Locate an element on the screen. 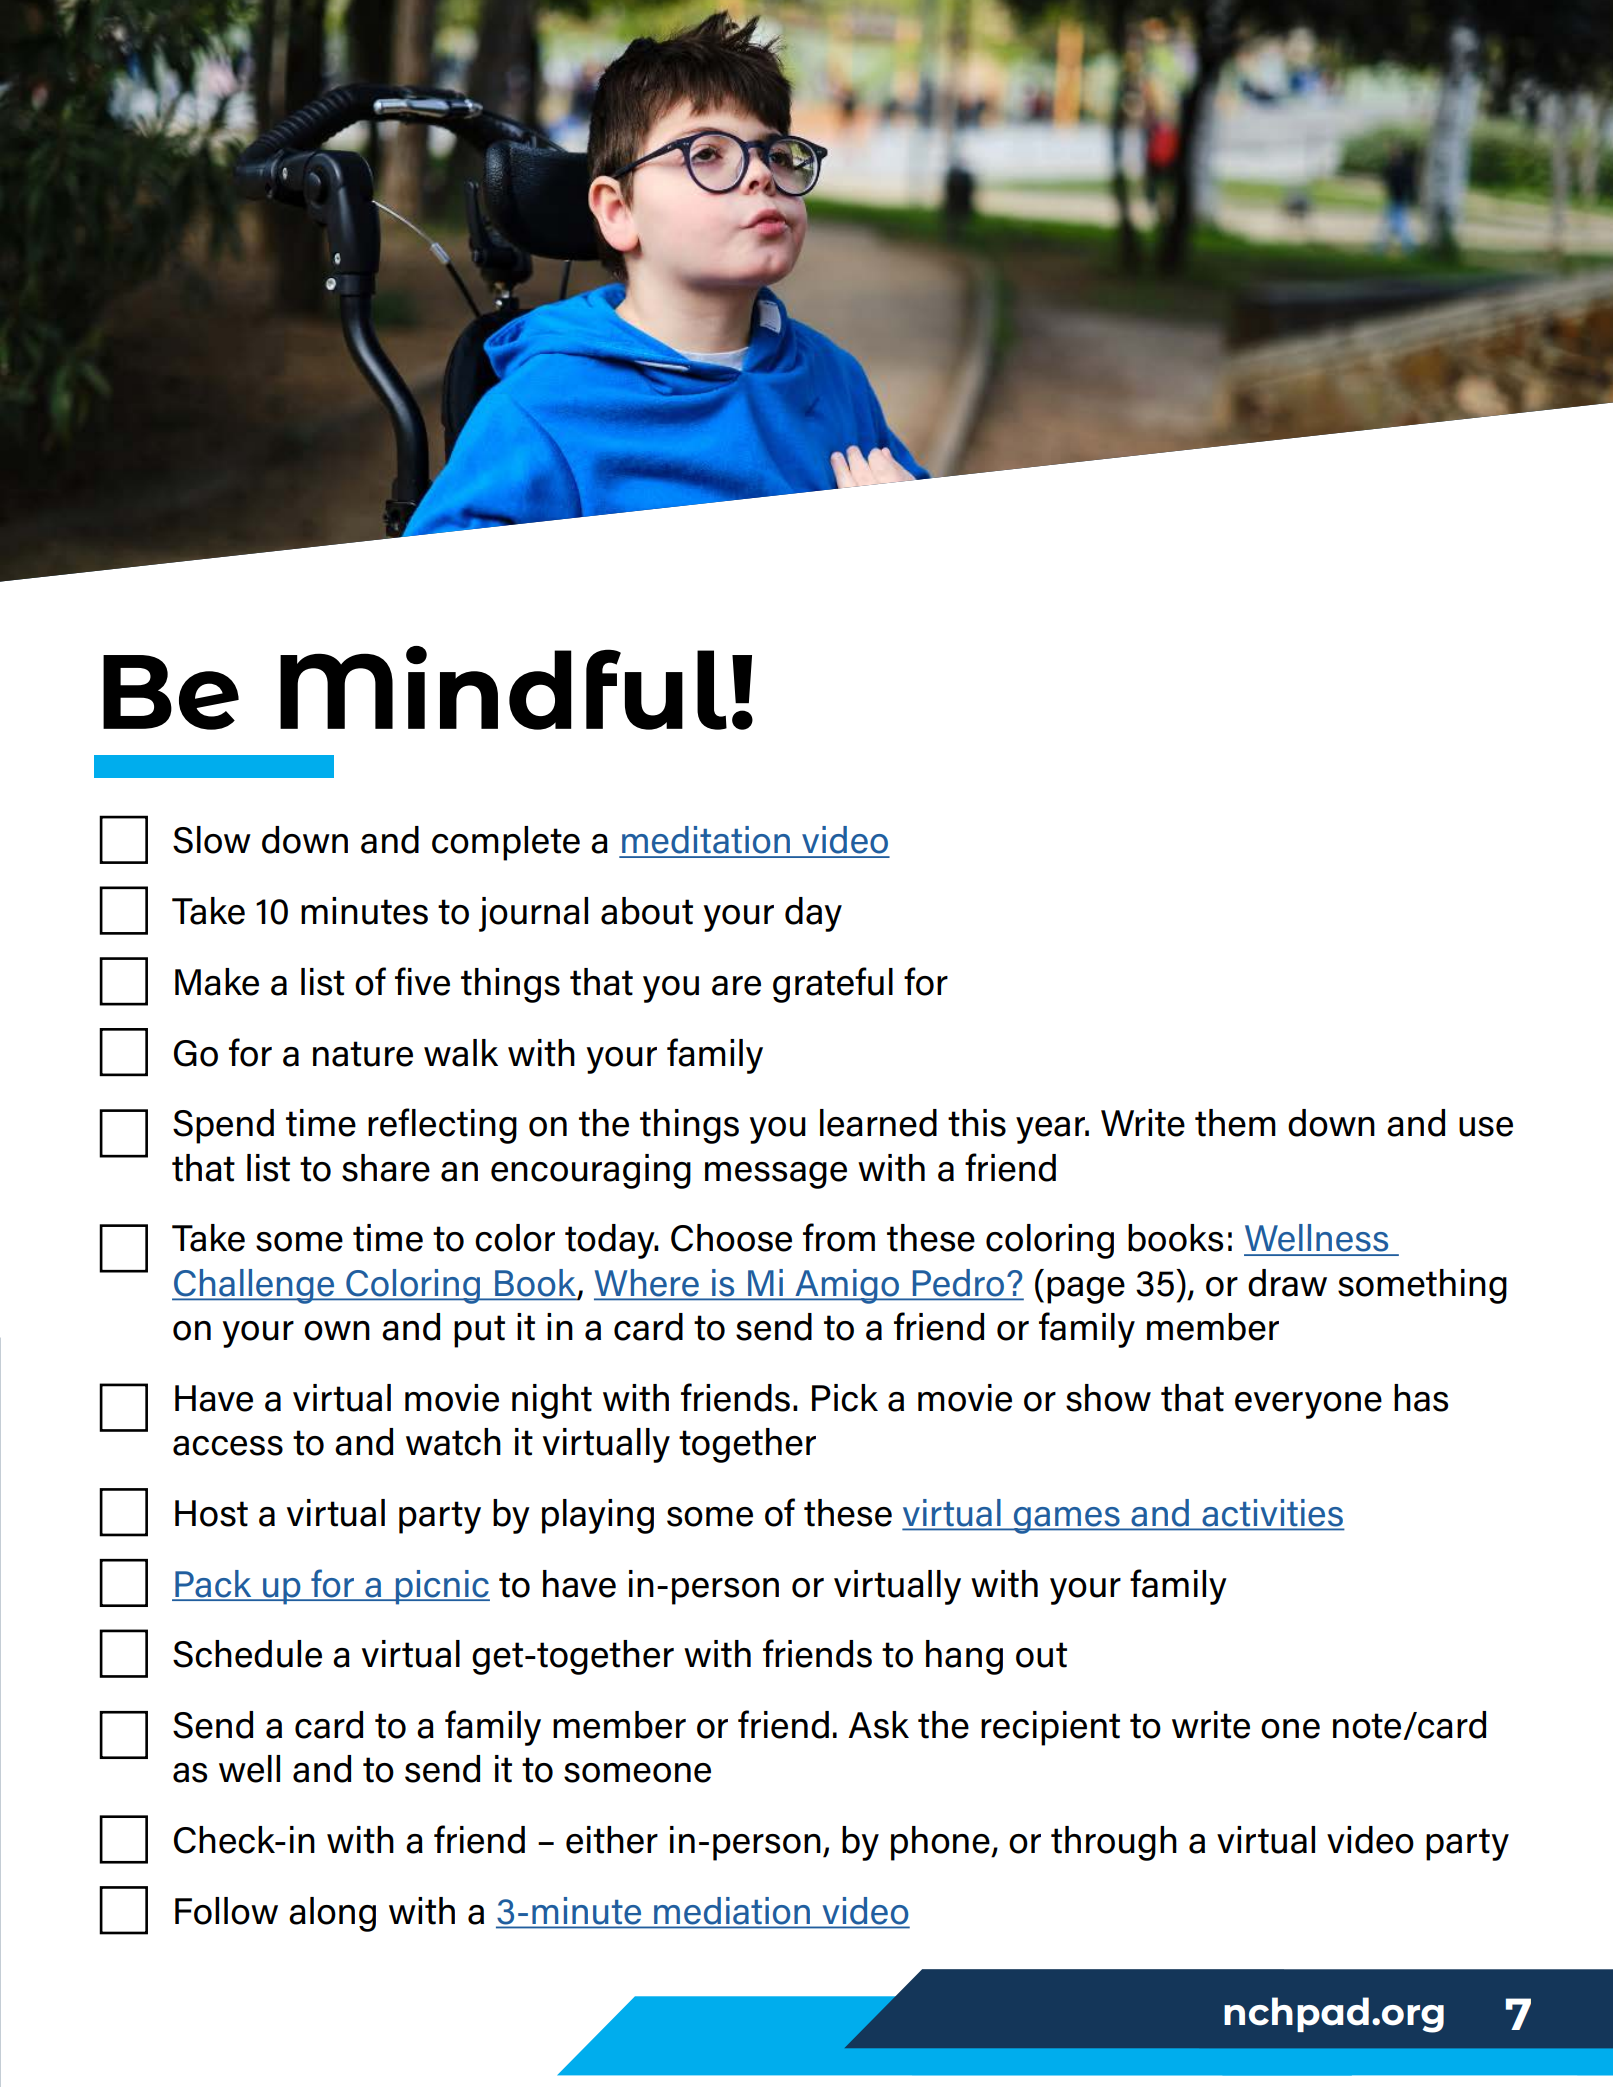 This screenshot has height=2087, width=1613. Pick is located at coordinates (845, 1398).
